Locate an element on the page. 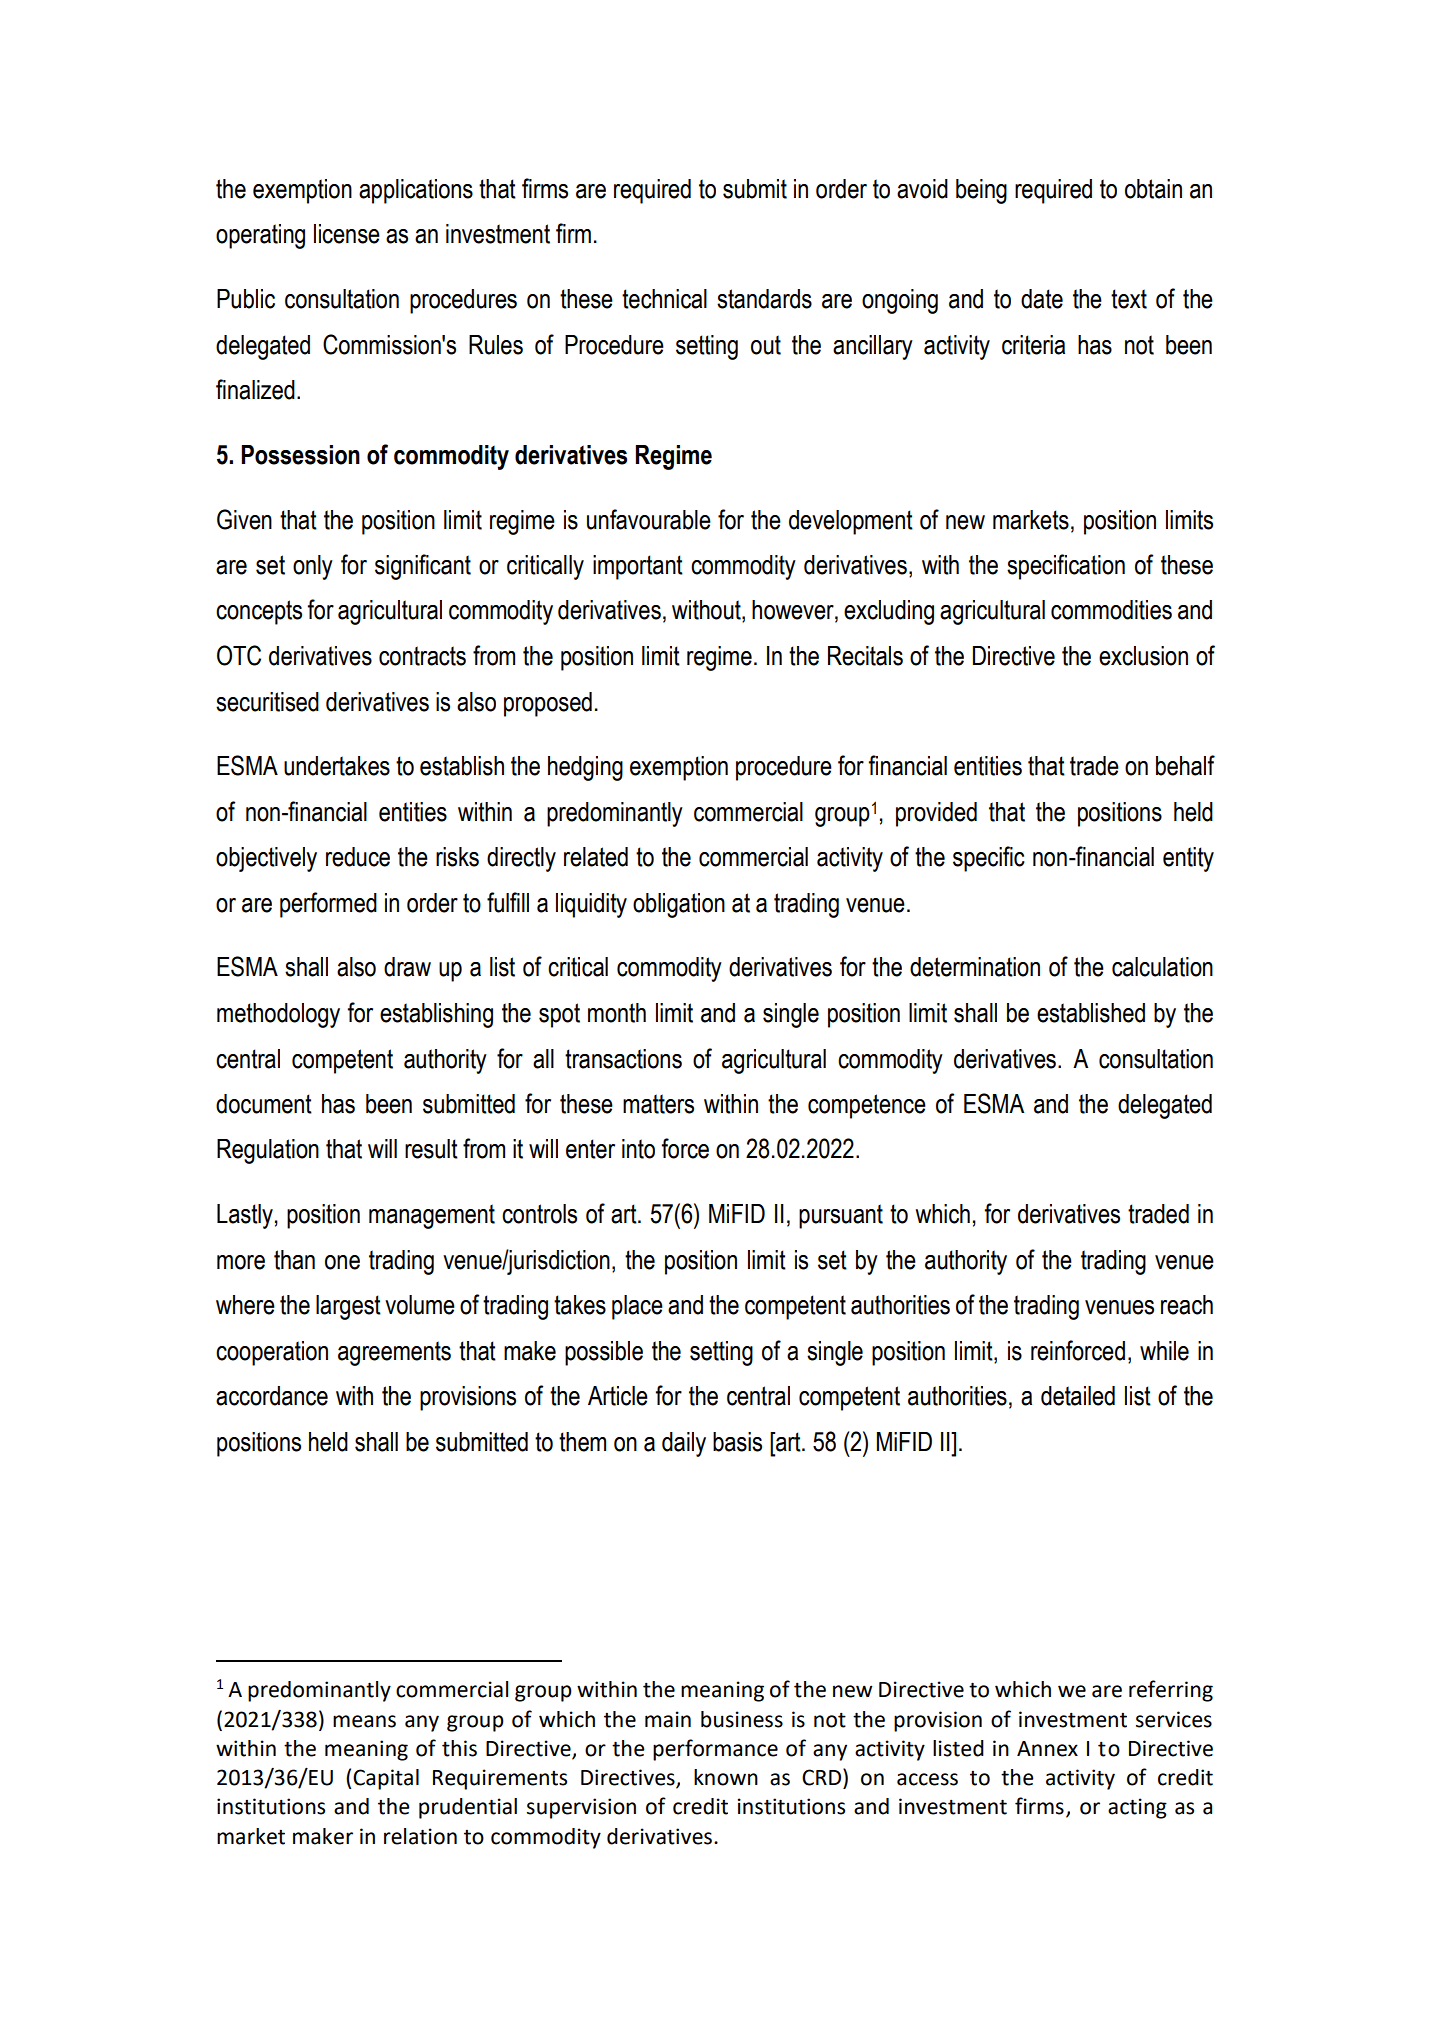 Image resolution: width=1430 pixels, height=2023 pixels. license is located at coordinates (347, 234).
